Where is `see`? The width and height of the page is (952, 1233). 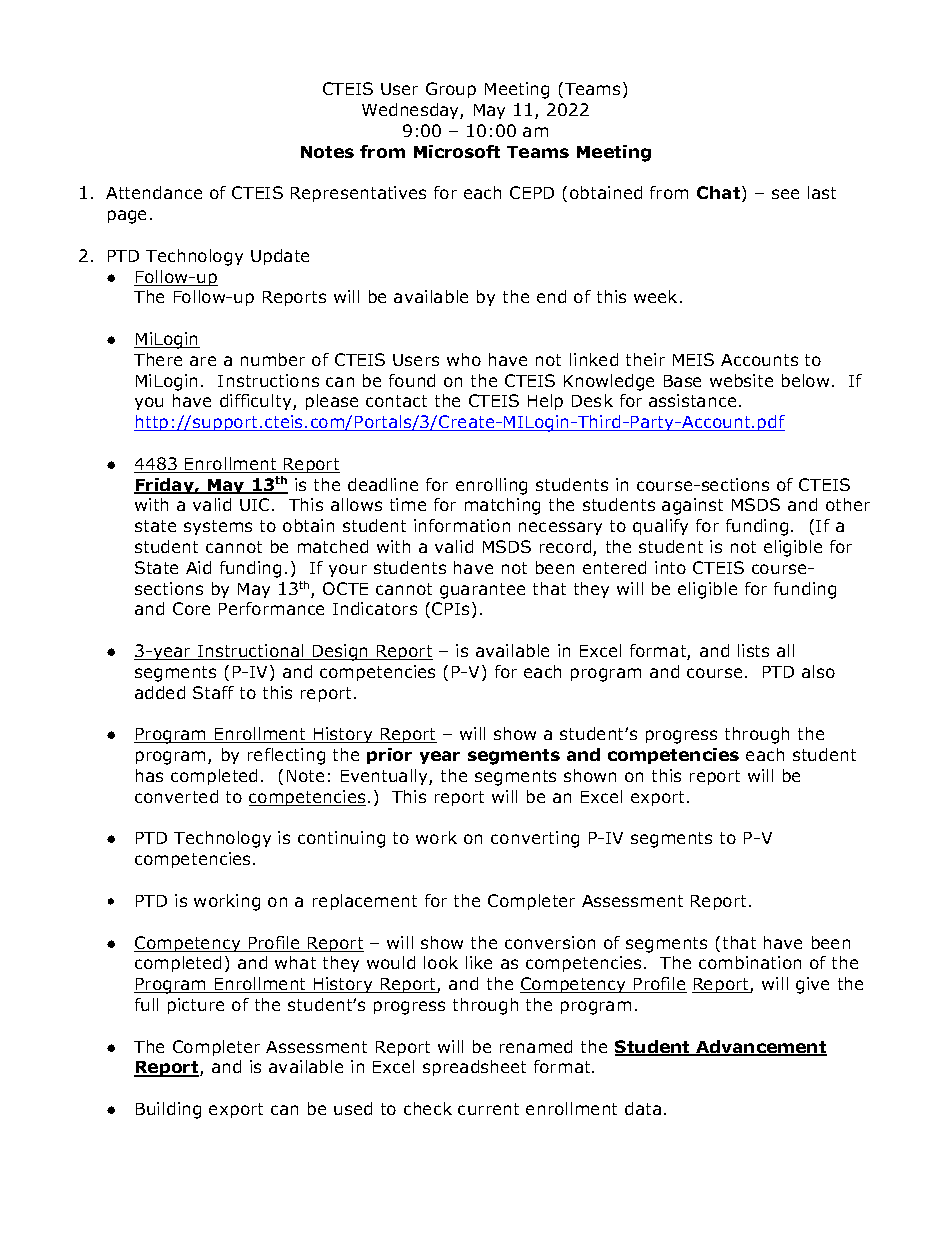
see is located at coordinates (785, 194).
